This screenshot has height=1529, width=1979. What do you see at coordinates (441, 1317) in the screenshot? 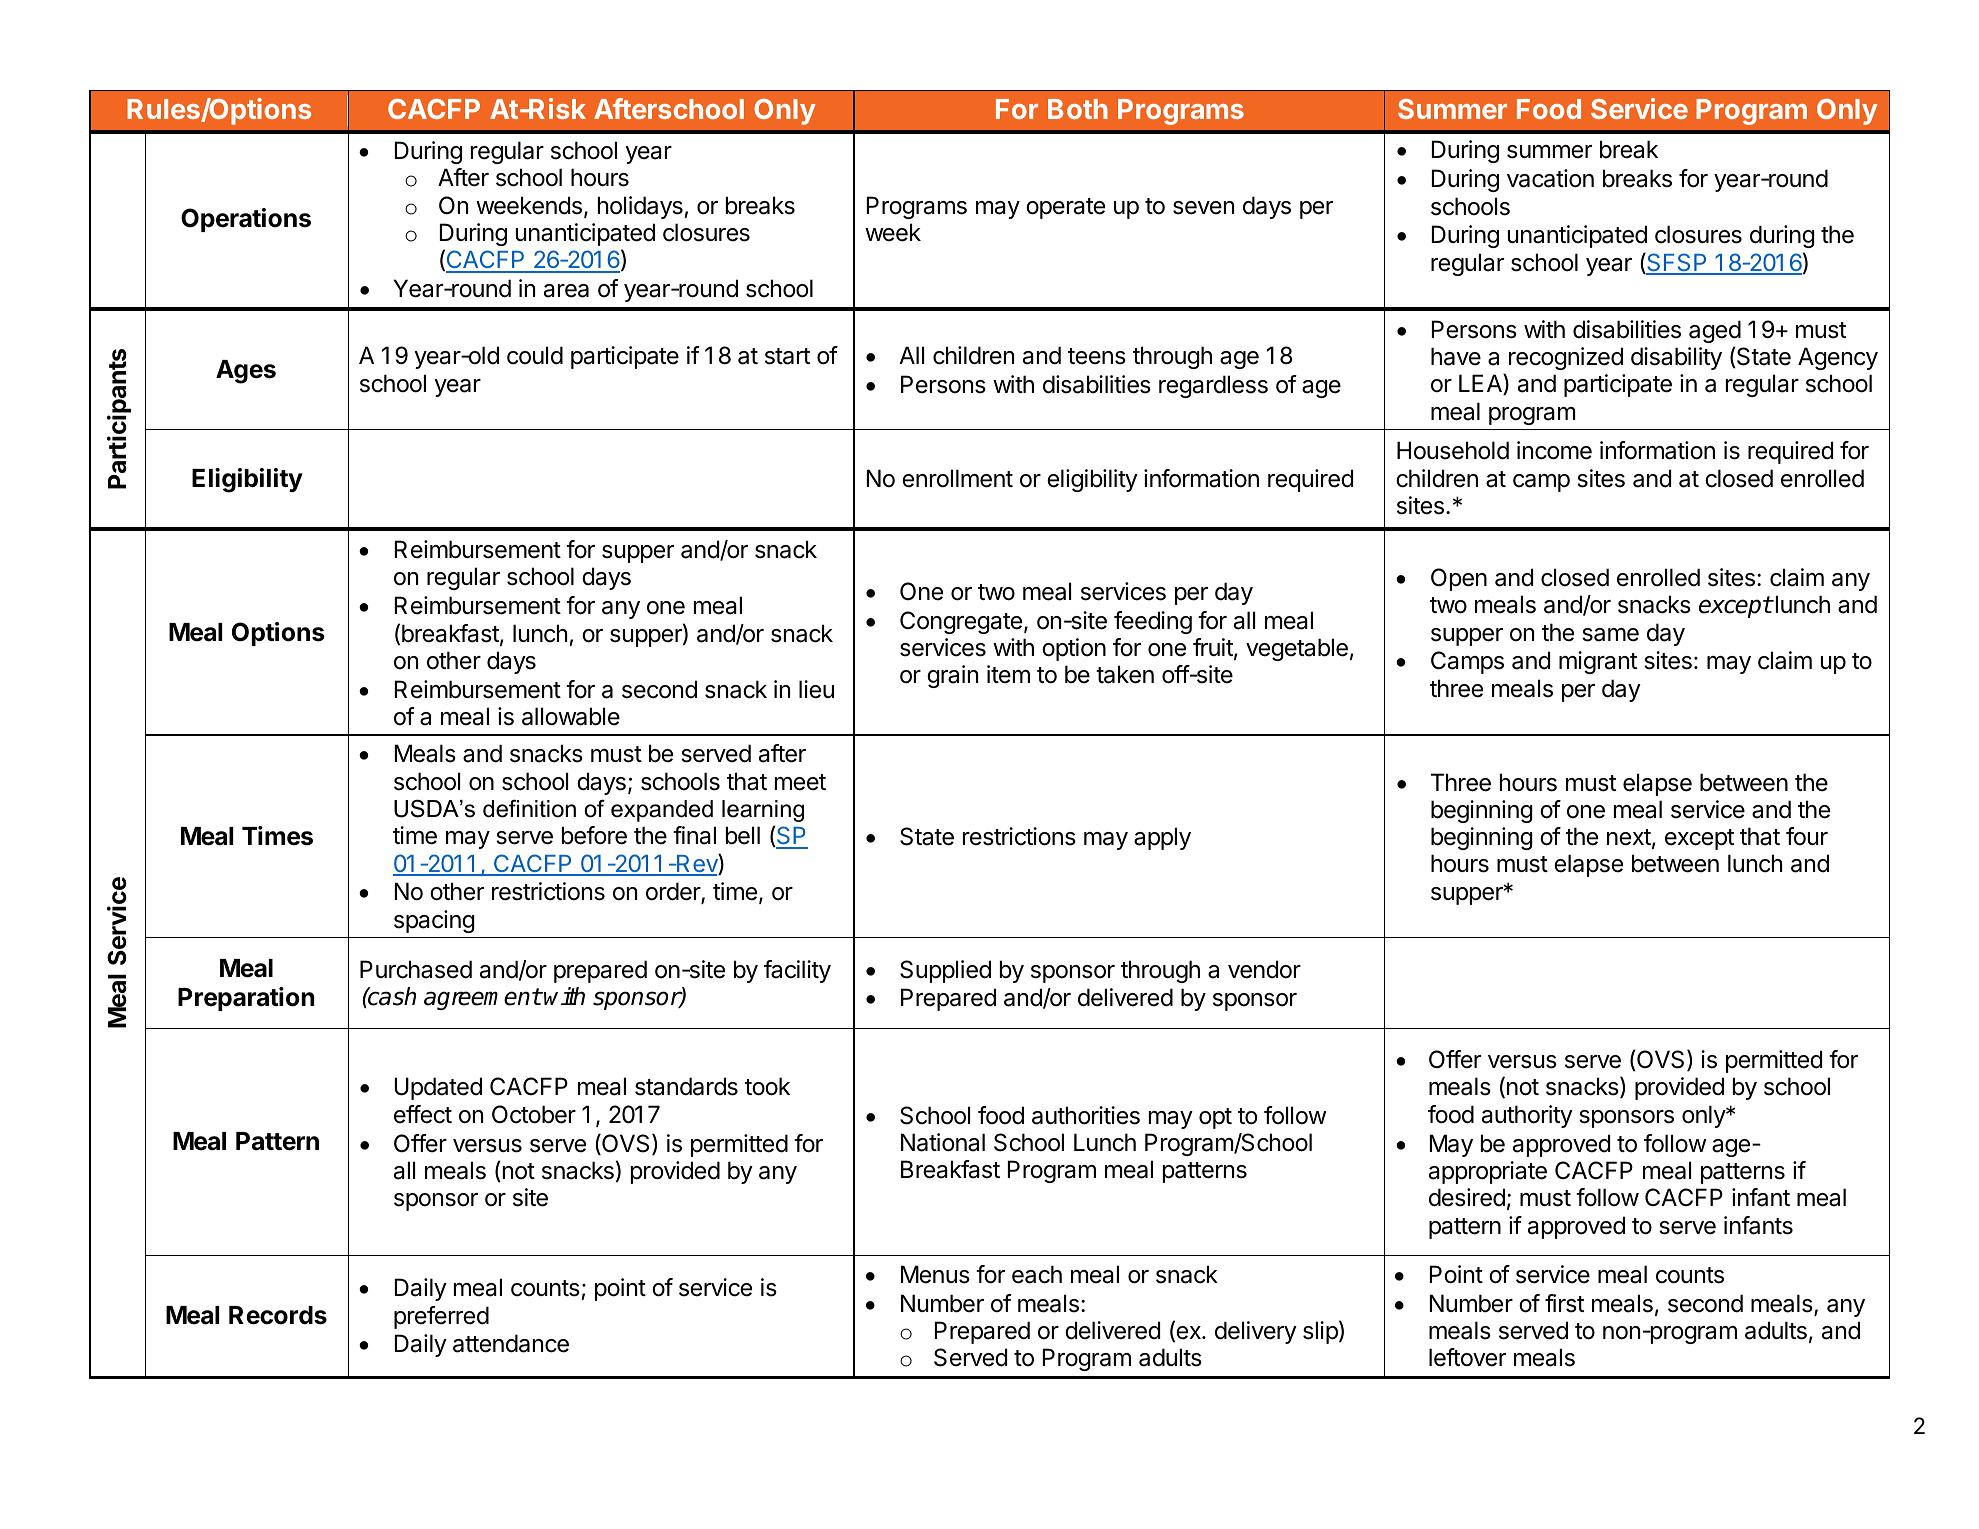
I see `preferred` at bounding box center [441, 1317].
